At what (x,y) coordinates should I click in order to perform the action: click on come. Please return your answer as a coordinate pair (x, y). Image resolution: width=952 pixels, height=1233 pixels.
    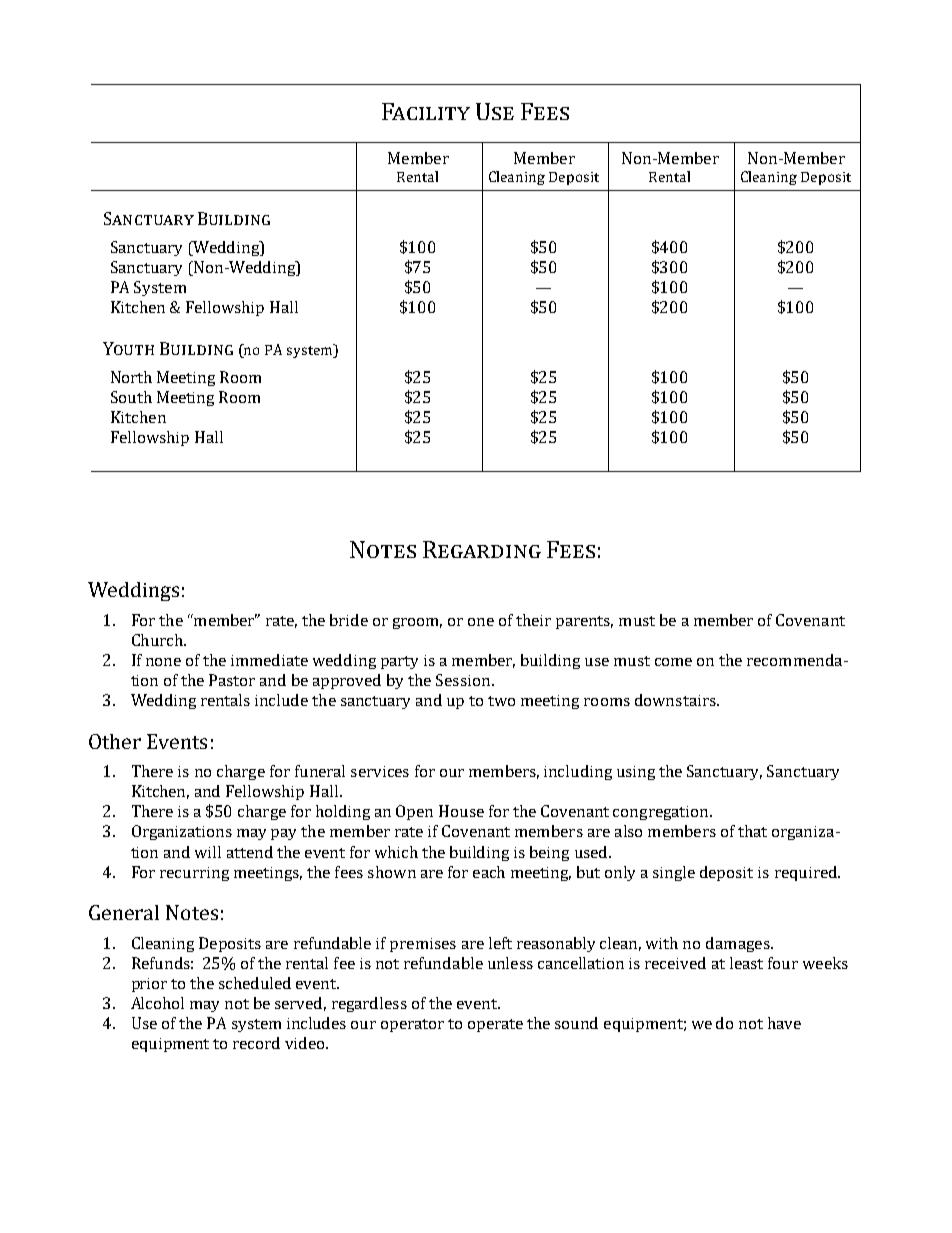
    Looking at the image, I should click on (673, 662).
